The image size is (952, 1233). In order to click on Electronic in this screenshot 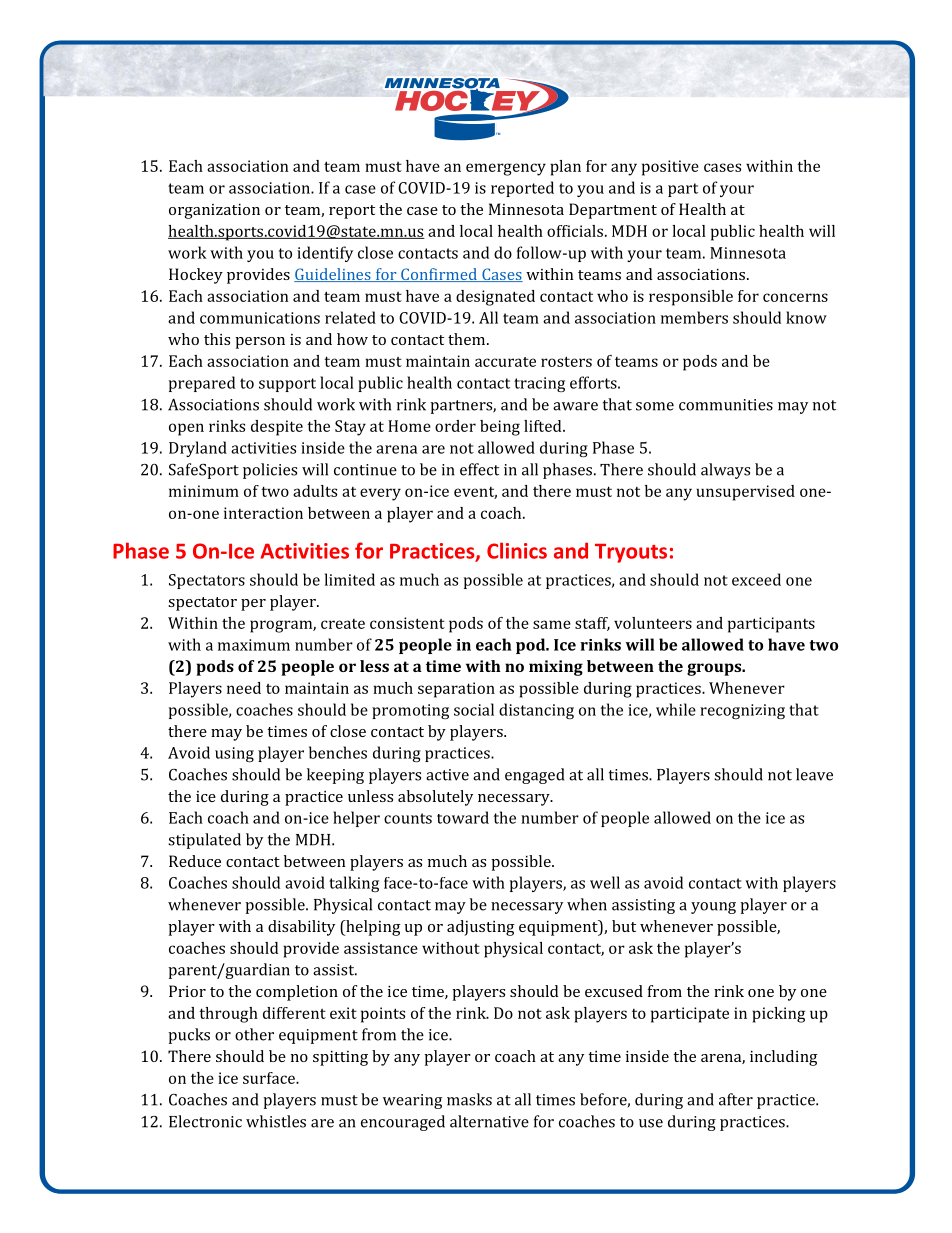, I will do `click(205, 1121)`.
